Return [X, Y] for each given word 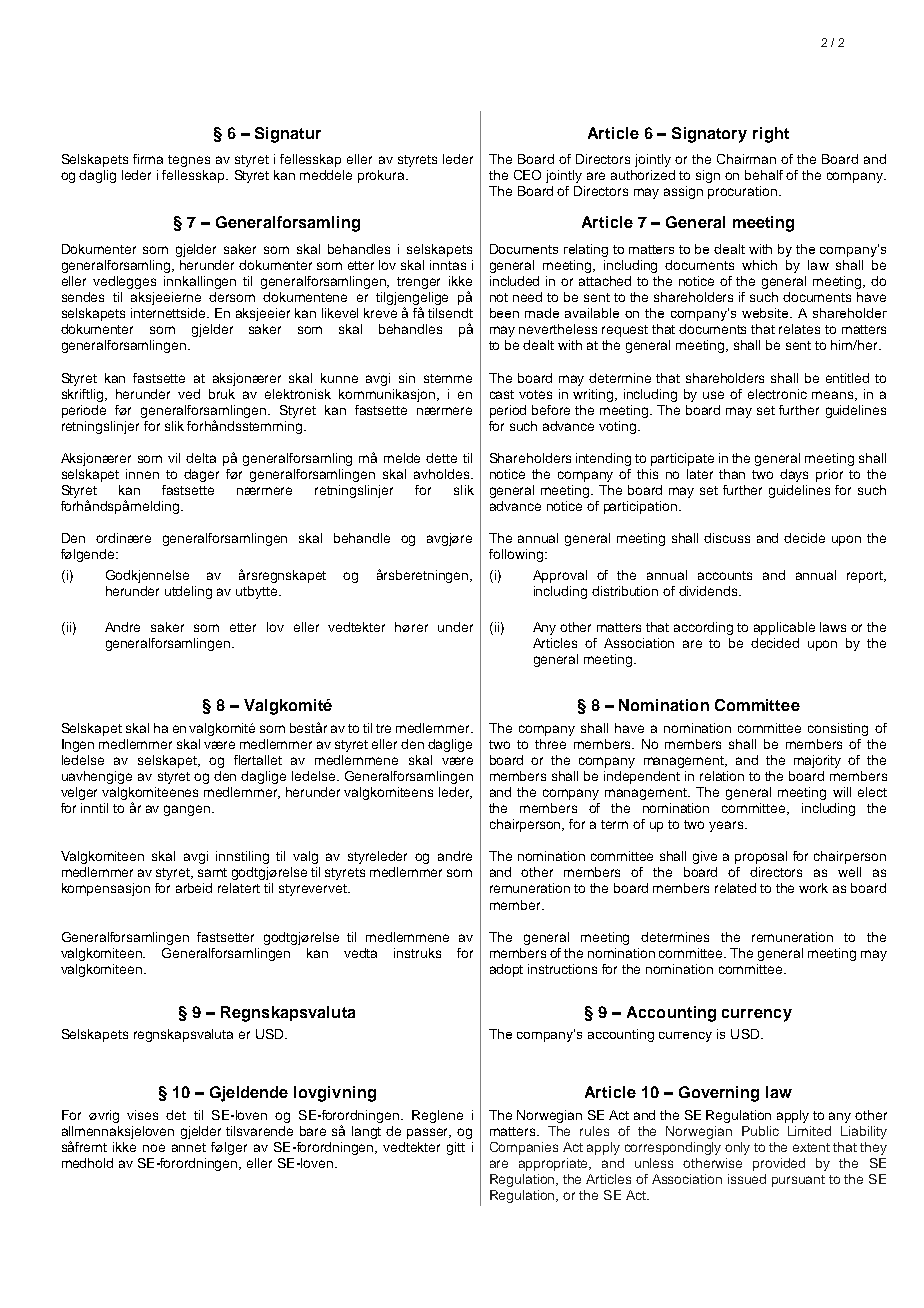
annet [189, 1147]
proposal [761, 857]
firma [148, 159]
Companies [524, 1148]
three [550, 744]
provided [779, 1164]
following [516, 555]
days [794, 475]
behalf [764, 175]
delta [201, 458]
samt [212, 872]
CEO [527, 175]
